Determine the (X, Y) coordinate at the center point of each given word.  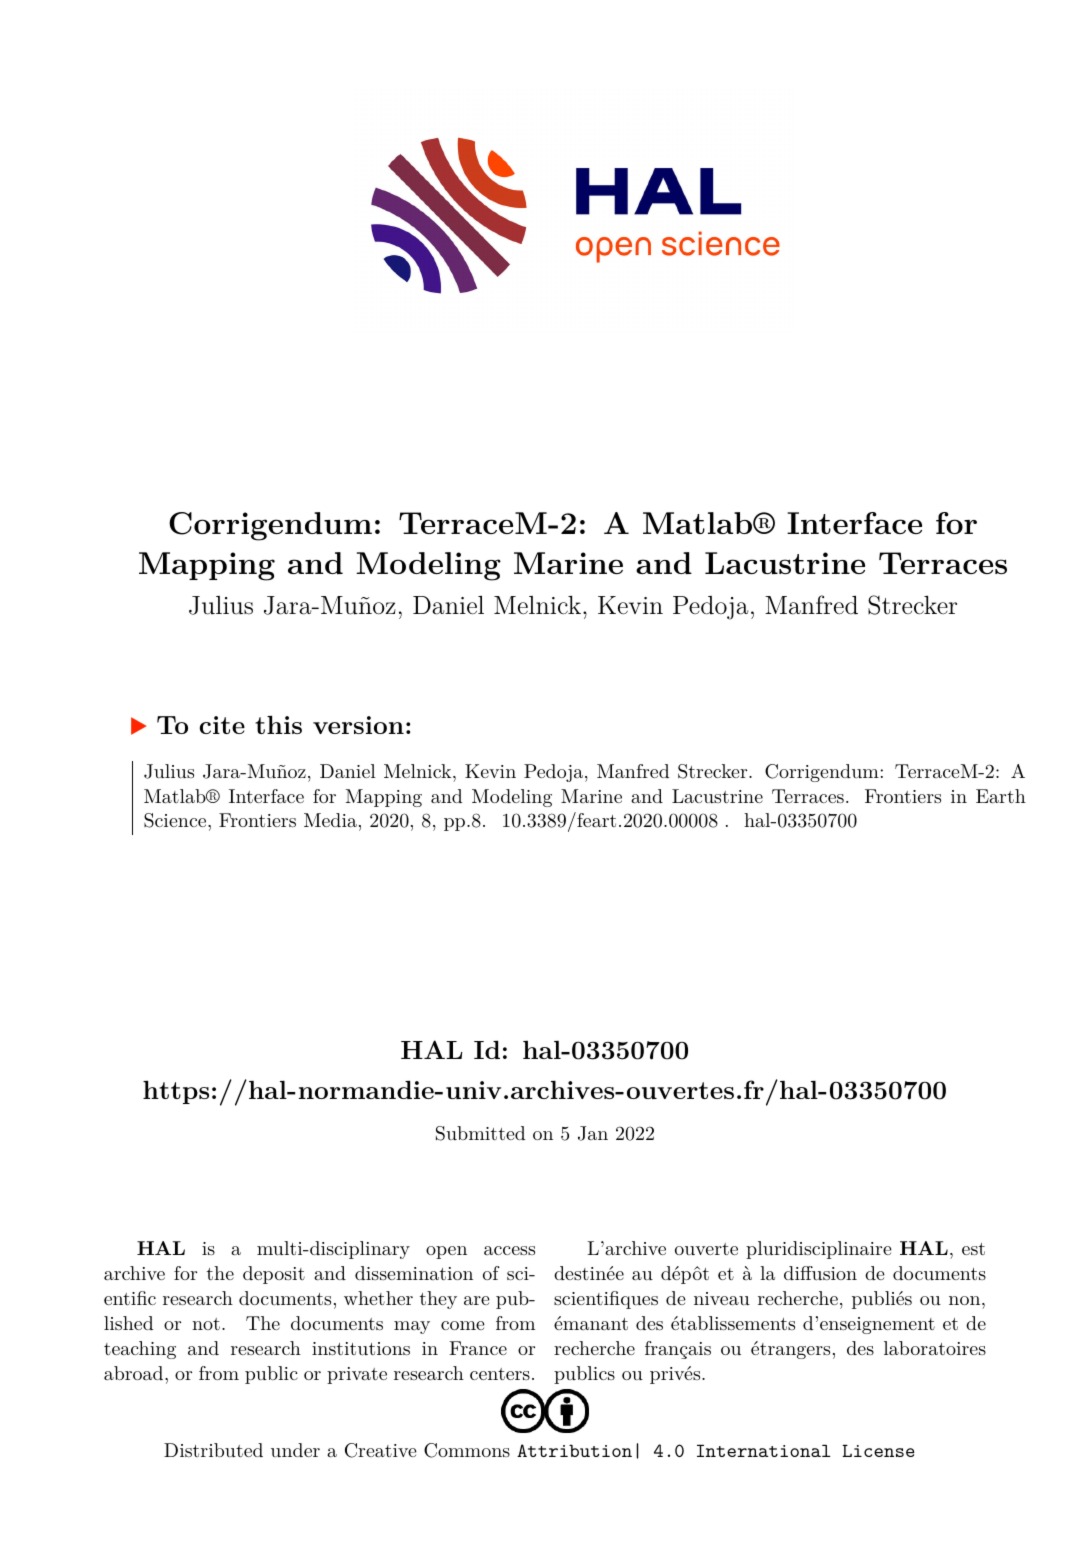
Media (330, 820)
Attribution (574, 1450)
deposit (274, 1275)
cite (222, 725)
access (509, 1250)
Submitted (480, 1133)
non (966, 1300)
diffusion (820, 1273)
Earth (1001, 796)
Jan (593, 1133)
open (446, 1252)
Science (176, 820)
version (358, 725)
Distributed (213, 1450)
